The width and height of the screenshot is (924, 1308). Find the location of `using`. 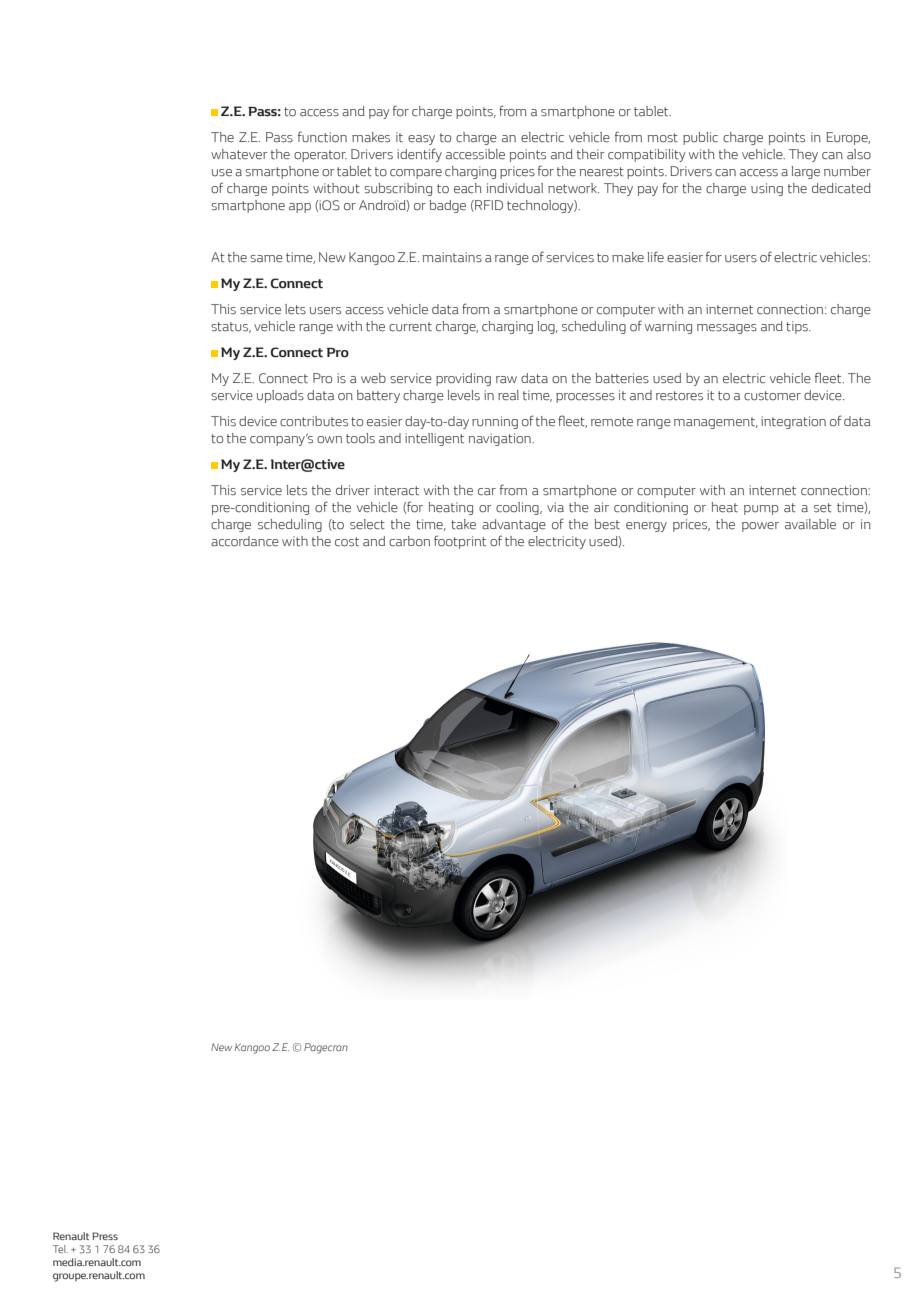

using is located at coordinates (767, 189).
